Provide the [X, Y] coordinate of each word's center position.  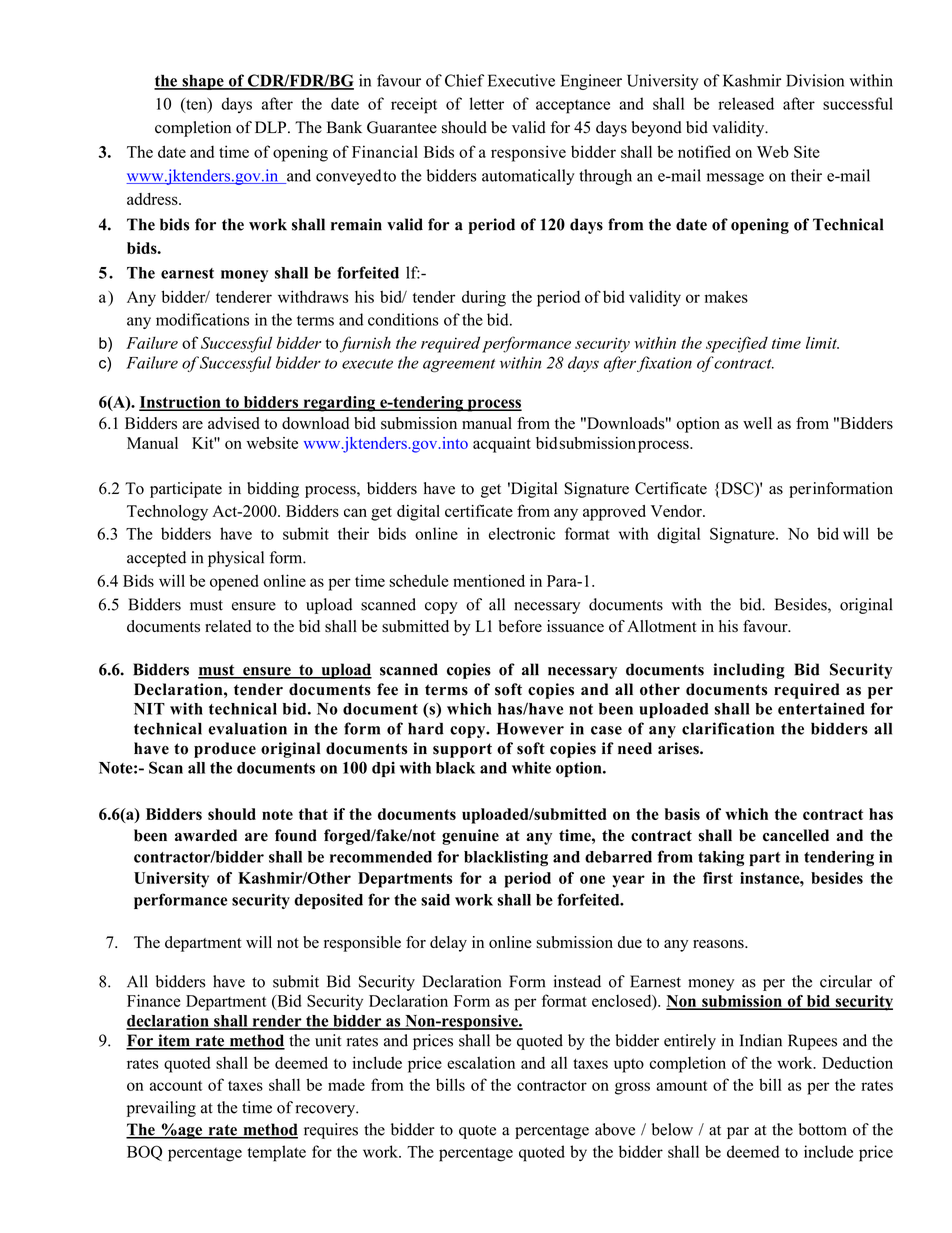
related [228, 626]
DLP [272, 127]
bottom [823, 1129]
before [520, 626]
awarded [206, 835]
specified [737, 344]
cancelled [796, 835]
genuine [470, 837]
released [746, 103]
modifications [202, 319]
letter [487, 103]
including [749, 671]
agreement [459, 365]
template [276, 1153]
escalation [481, 1062]
